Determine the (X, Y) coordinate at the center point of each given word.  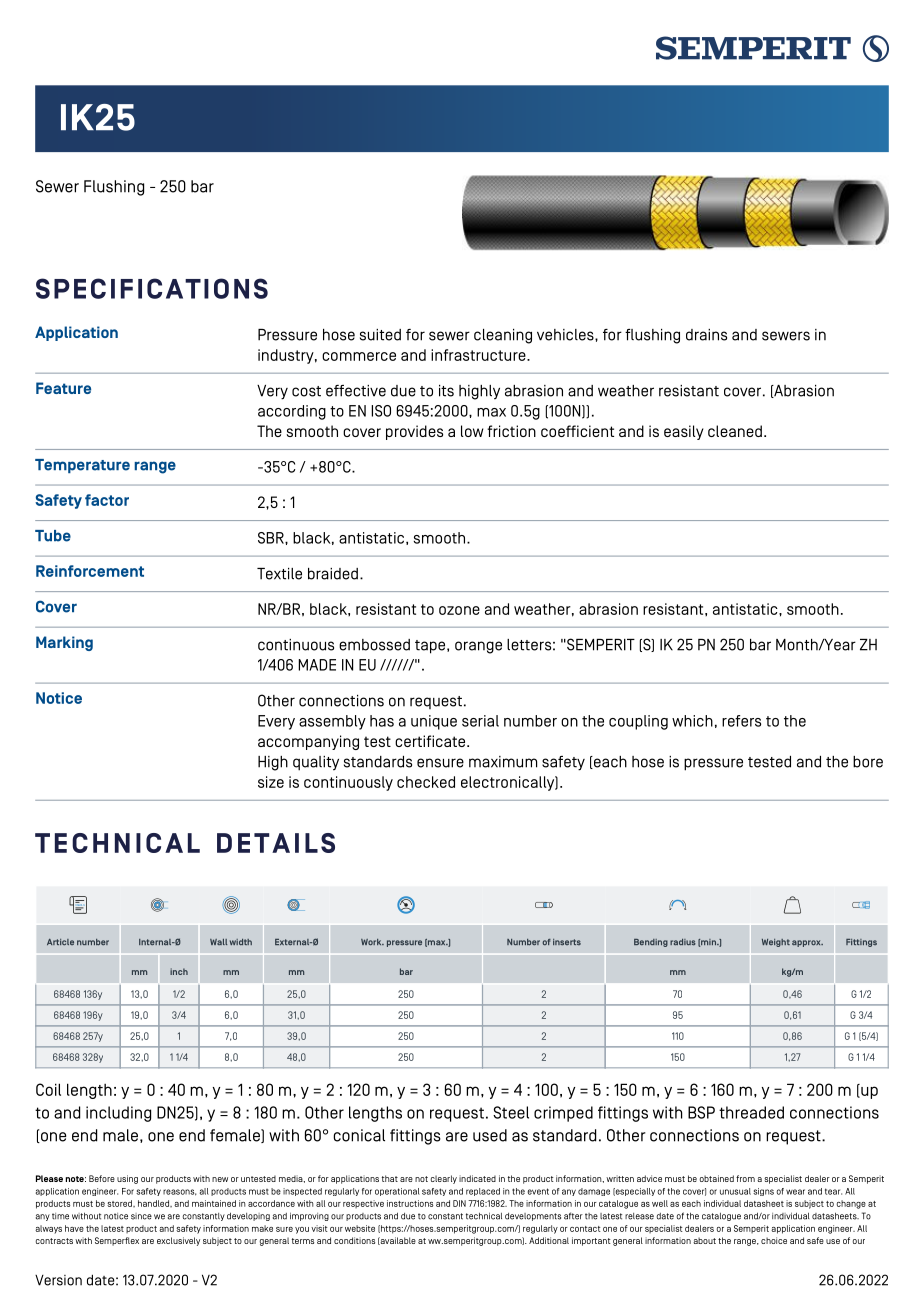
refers (741, 721)
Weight (776, 943)
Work (372, 942)
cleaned (735, 431)
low (472, 431)
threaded (751, 1112)
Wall (218, 942)
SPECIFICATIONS (152, 288)
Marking (64, 643)
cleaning (503, 336)
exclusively (178, 1241)
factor (107, 500)
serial (480, 721)
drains (706, 335)
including (118, 1114)
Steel (511, 1112)
